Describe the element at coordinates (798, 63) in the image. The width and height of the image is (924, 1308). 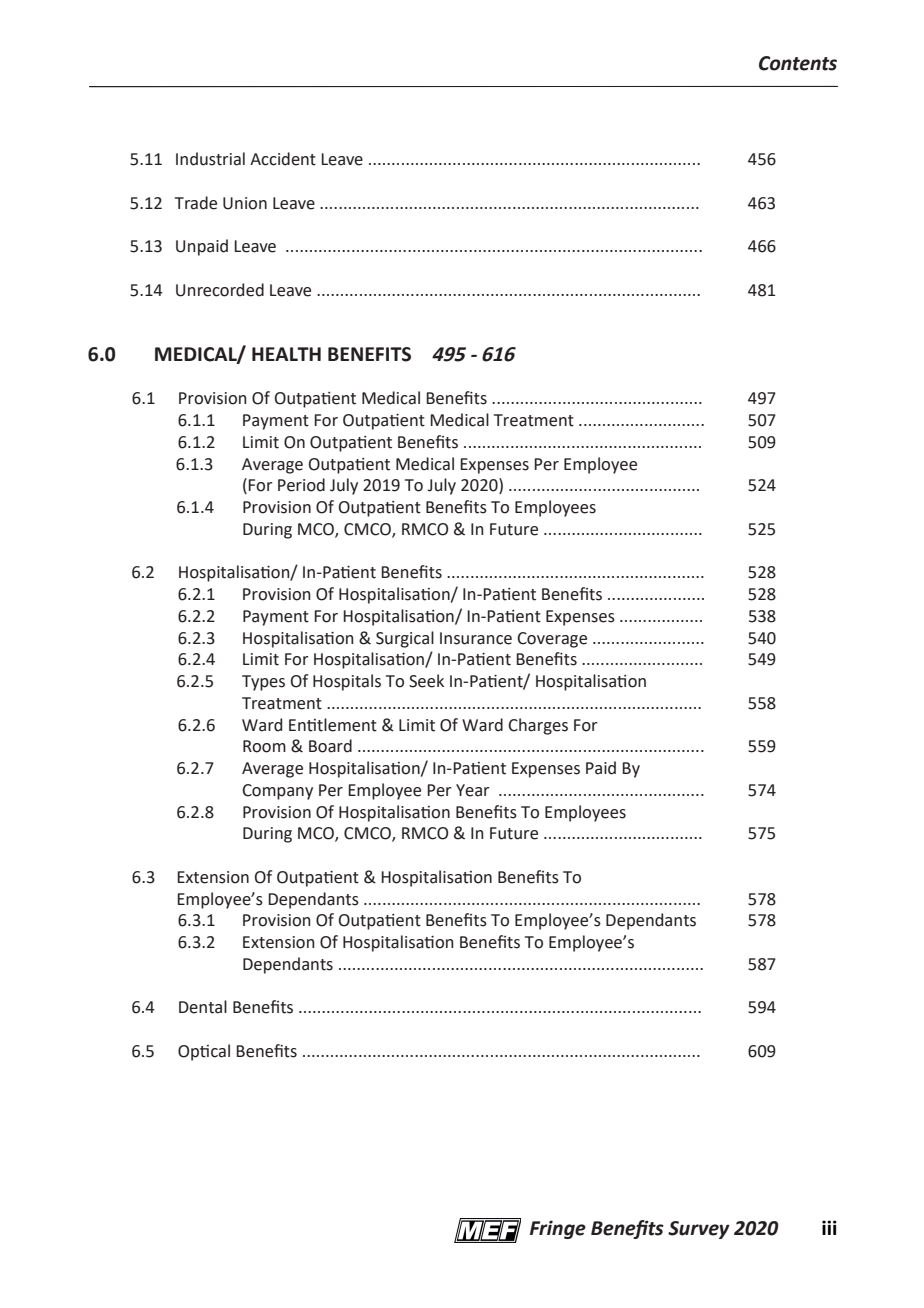
I see `Contents` at that location.
